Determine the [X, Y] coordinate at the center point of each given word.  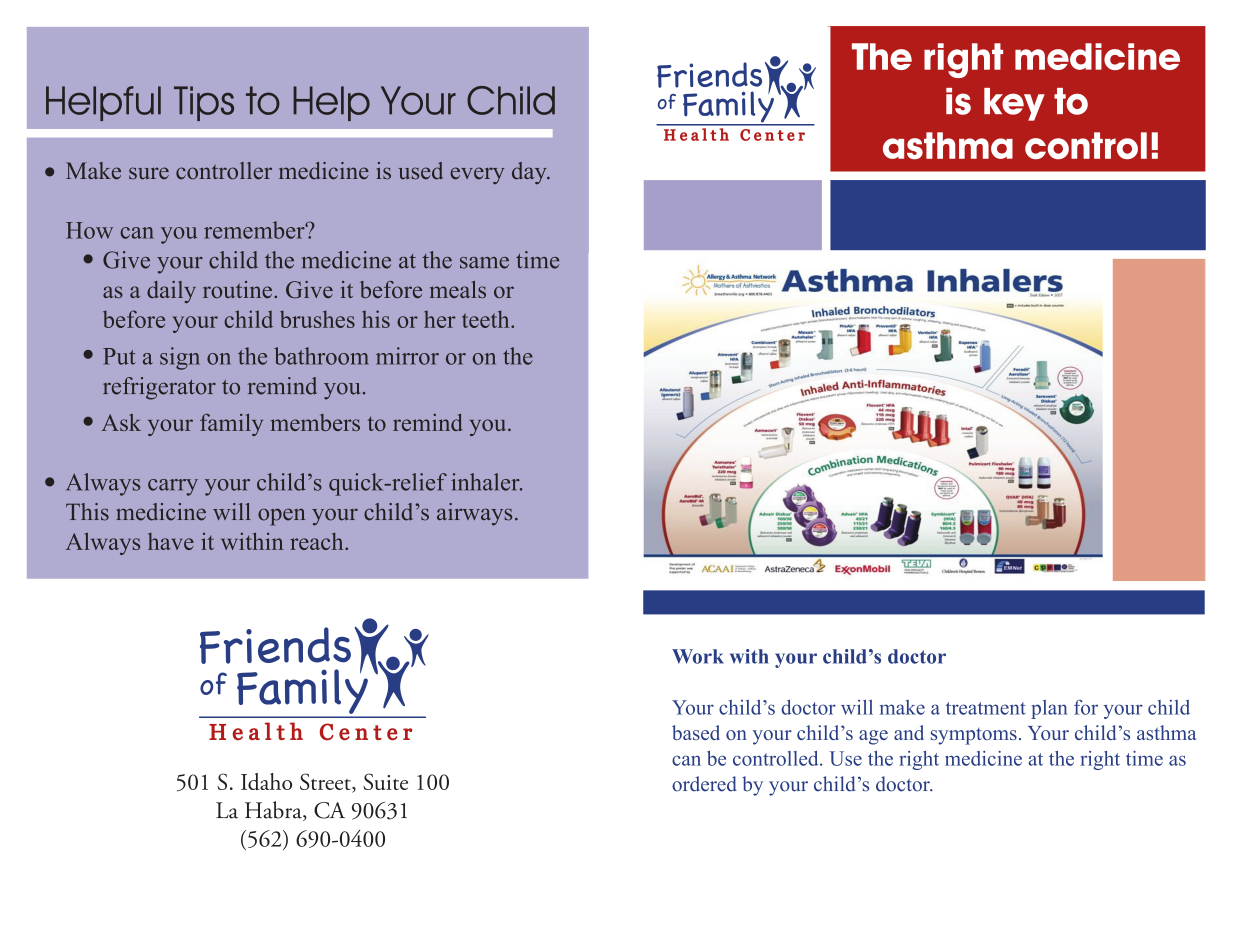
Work [698, 656]
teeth [487, 319]
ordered [704, 784]
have [171, 541]
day [530, 173]
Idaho [266, 781]
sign [180, 358]
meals [458, 289]
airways [474, 514]
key [1014, 104]
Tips [204, 103]
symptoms [974, 736]
